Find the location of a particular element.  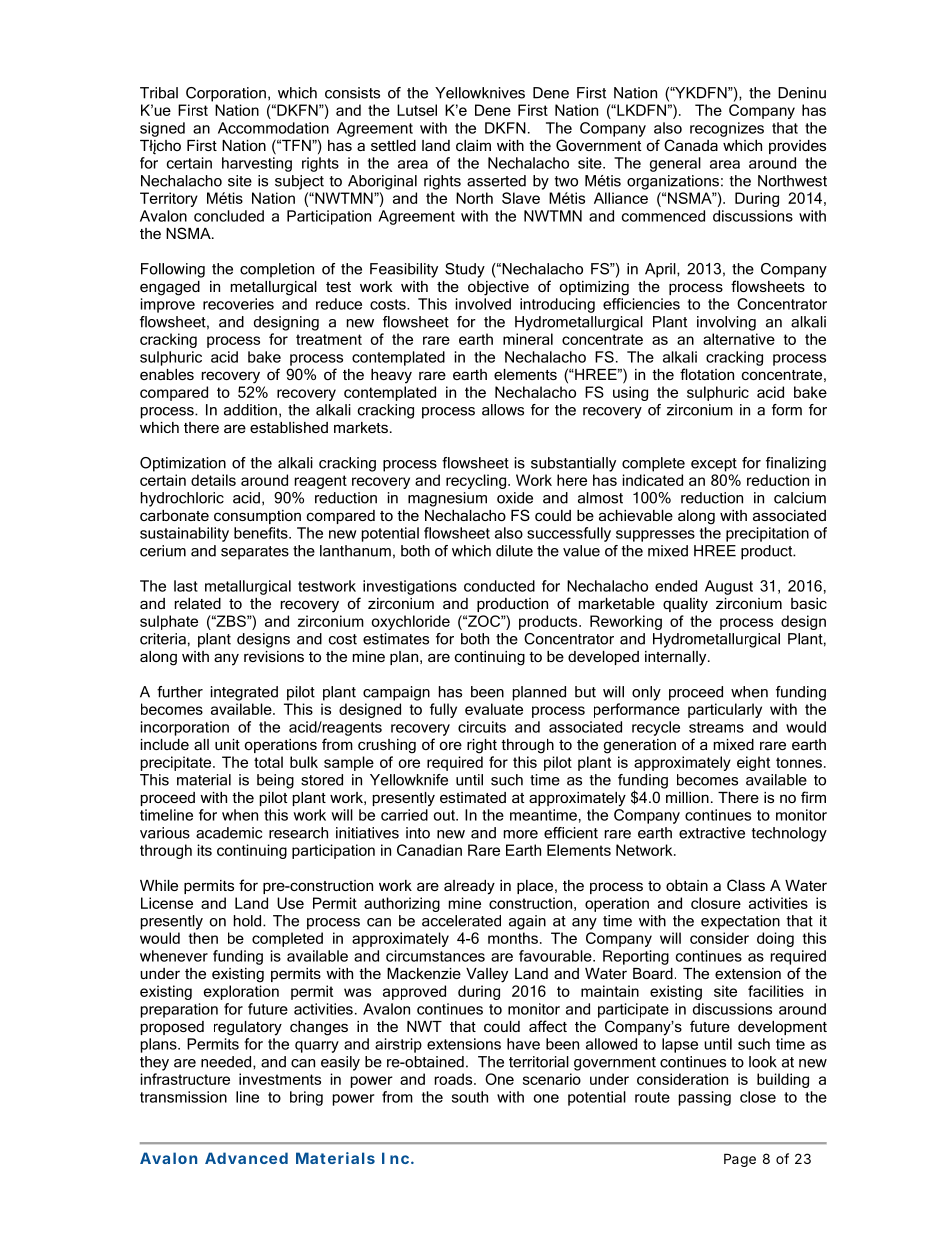

being is located at coordinates (275, 781).
